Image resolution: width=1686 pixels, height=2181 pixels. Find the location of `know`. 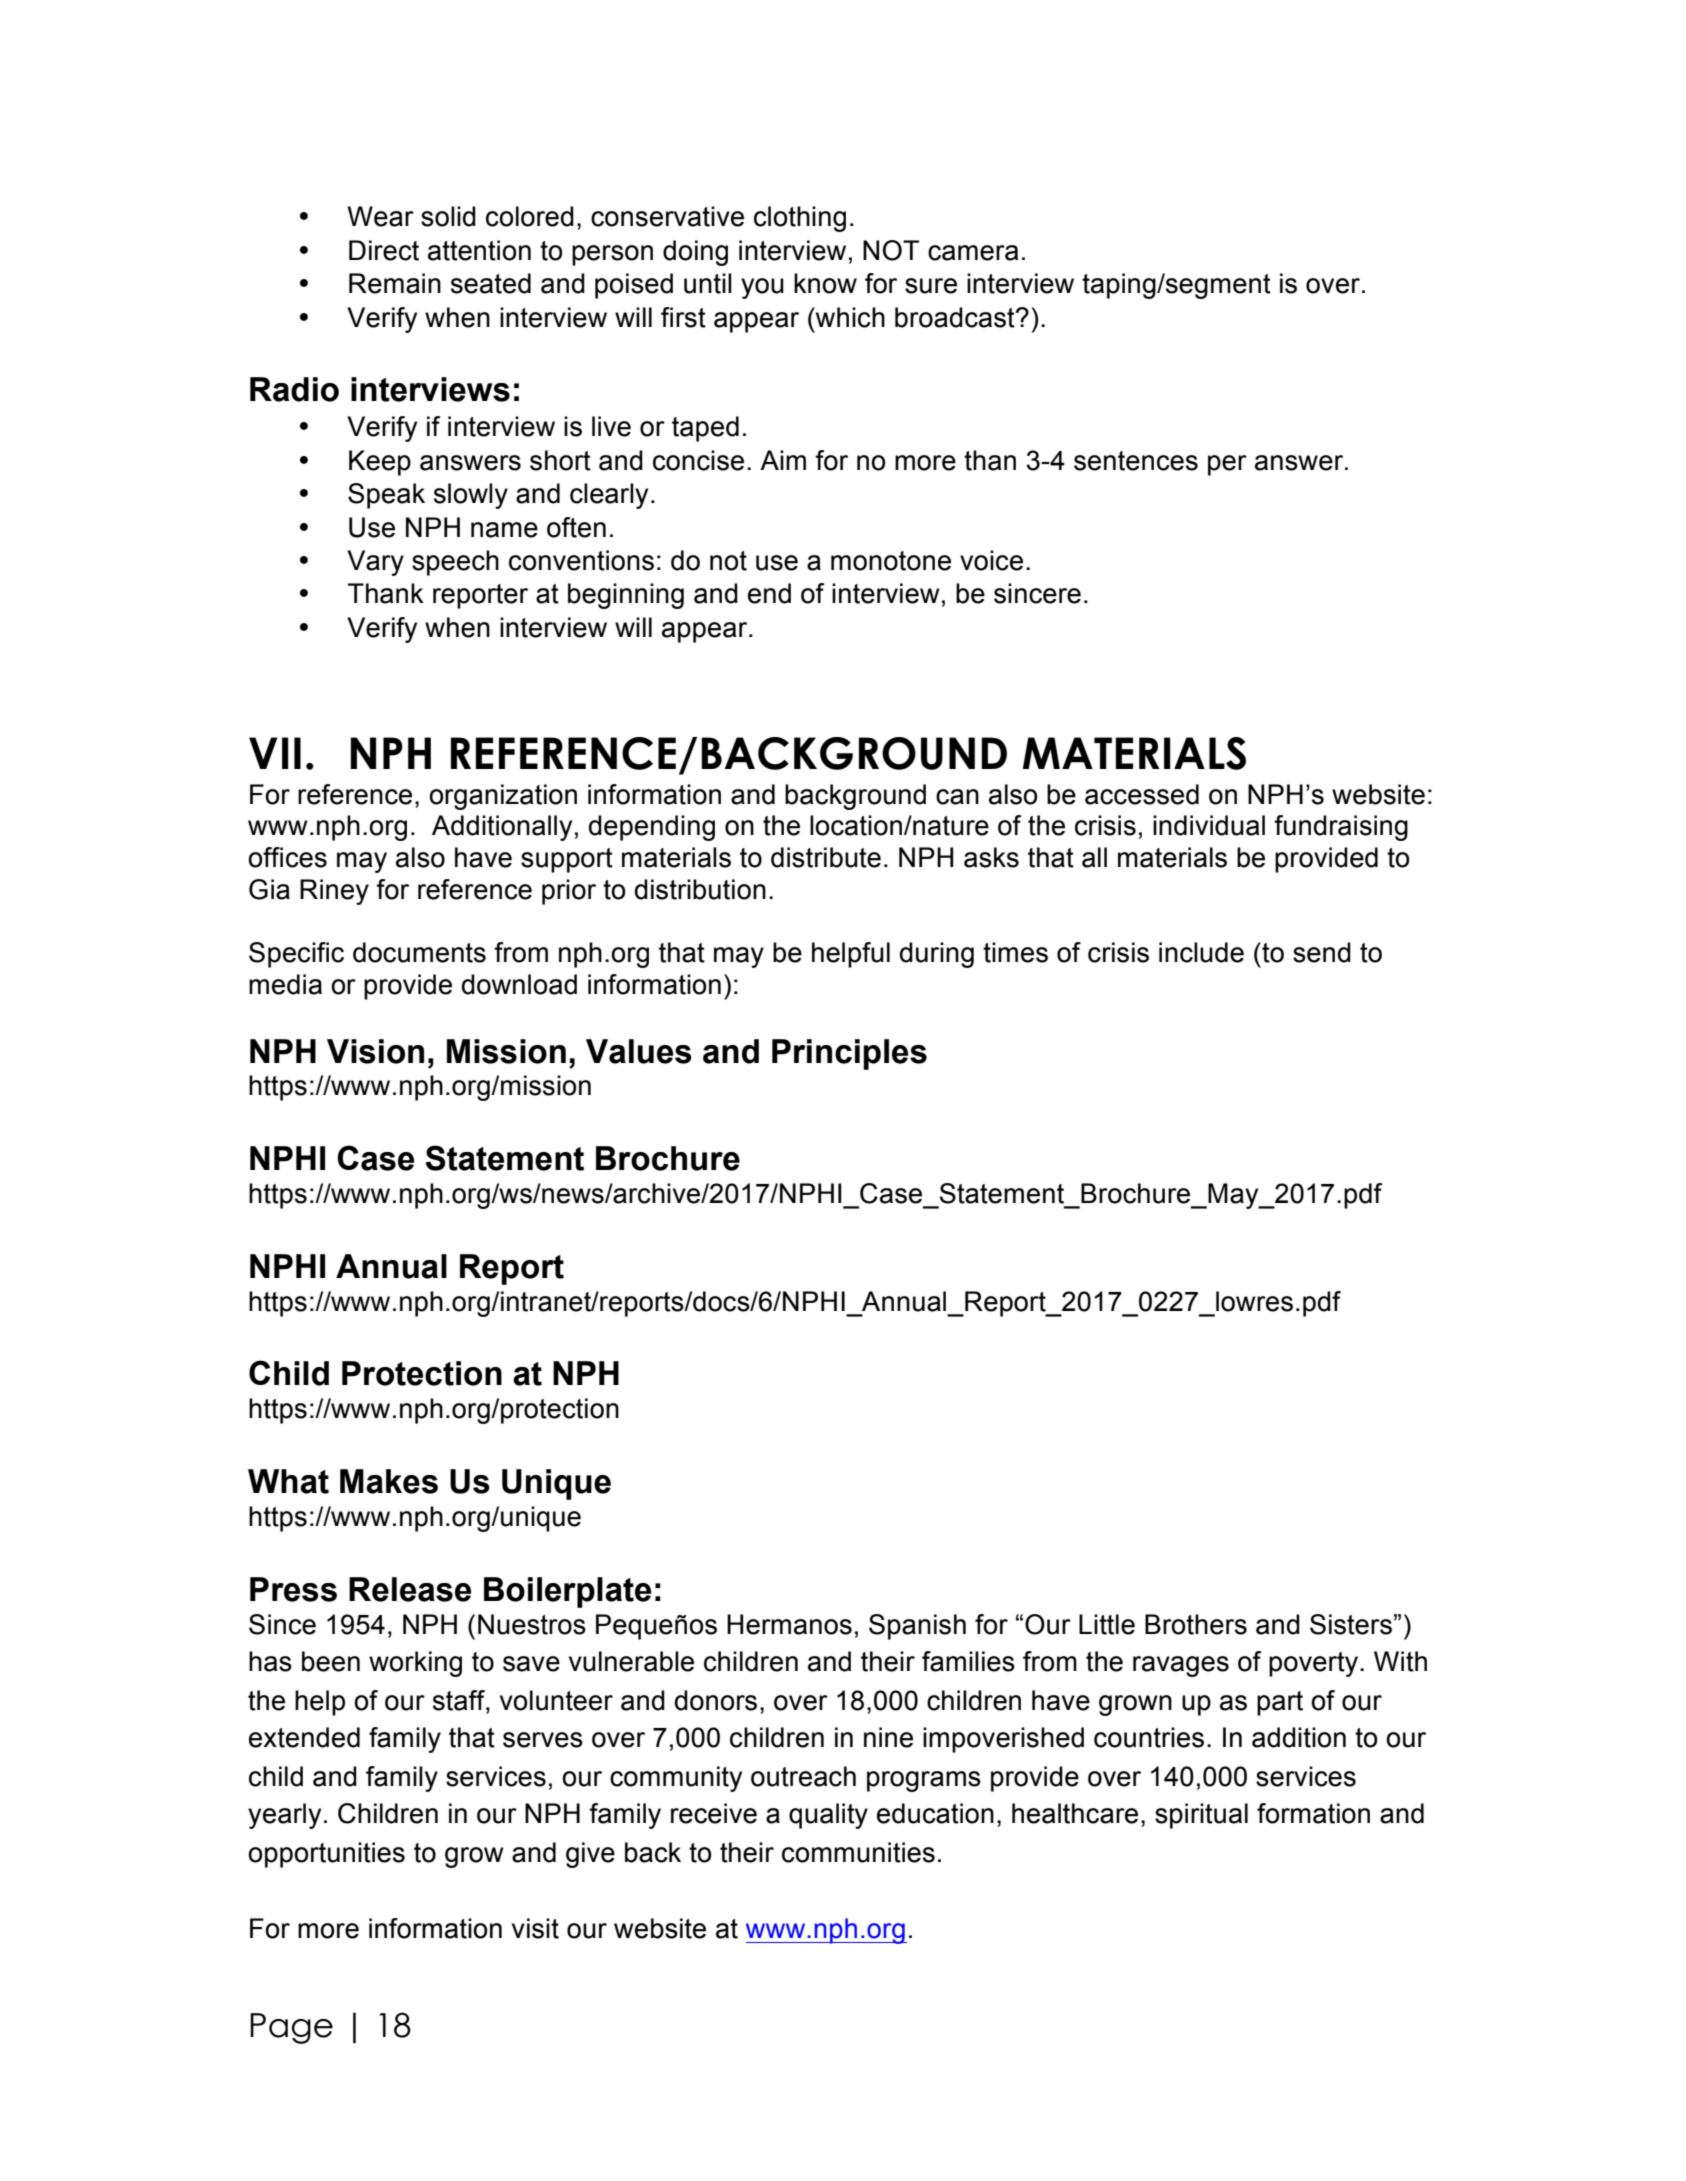

know is located at coordinates (825, 283).
